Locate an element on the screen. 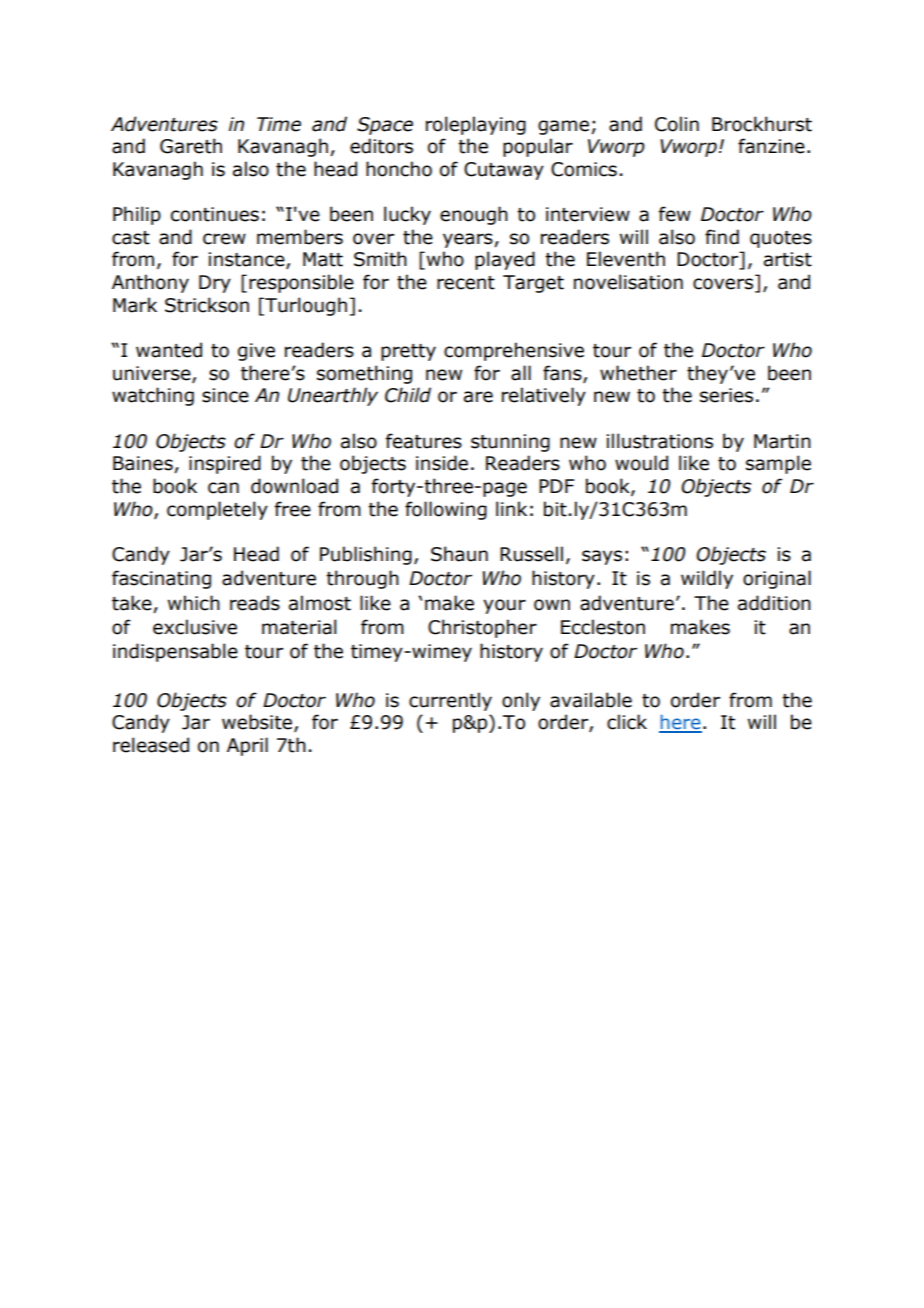 This screenshot has width=924, height=1308. pretty is located at coordinates (408, 352).
